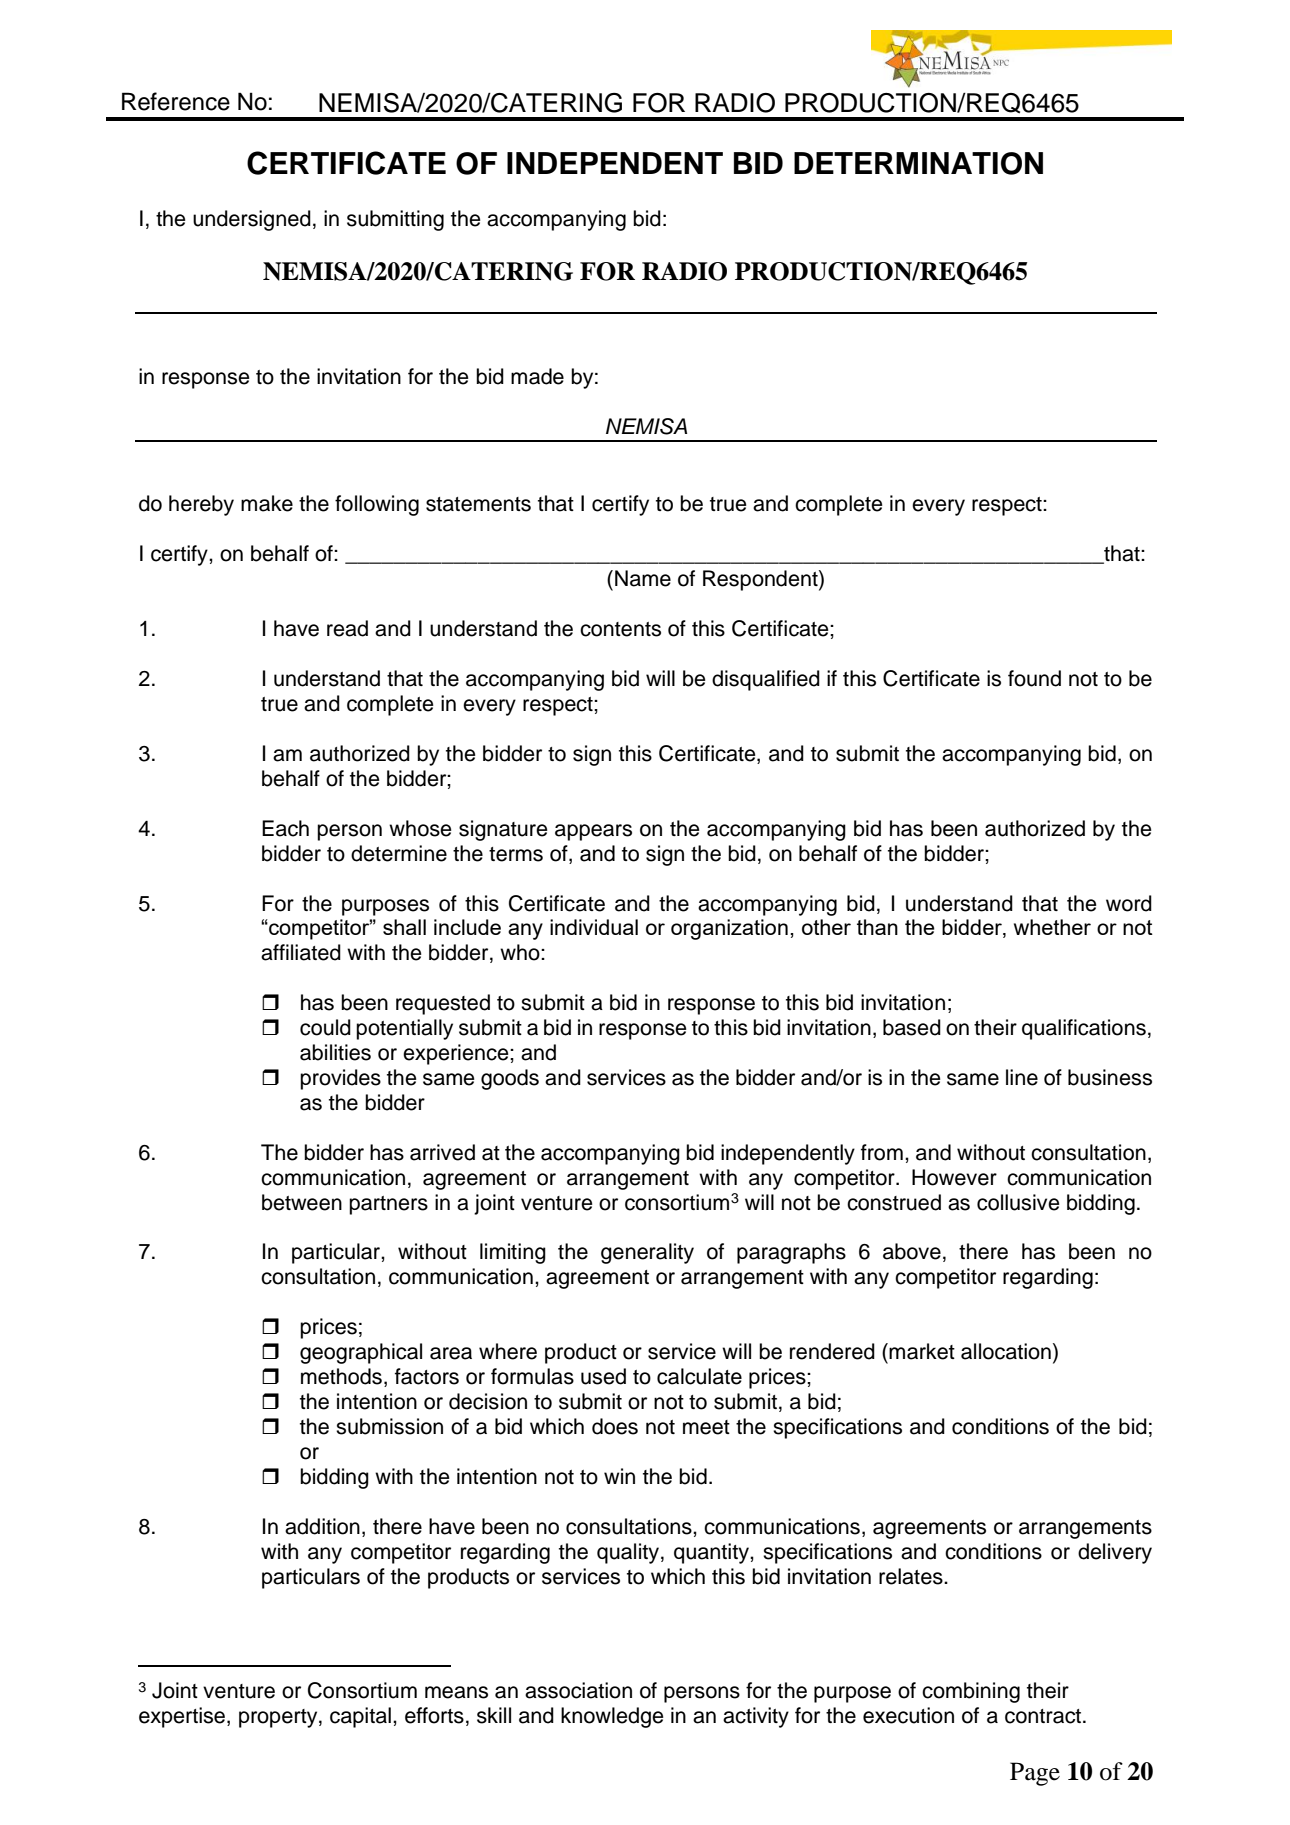  I want to click on made, so click(537, 376).
